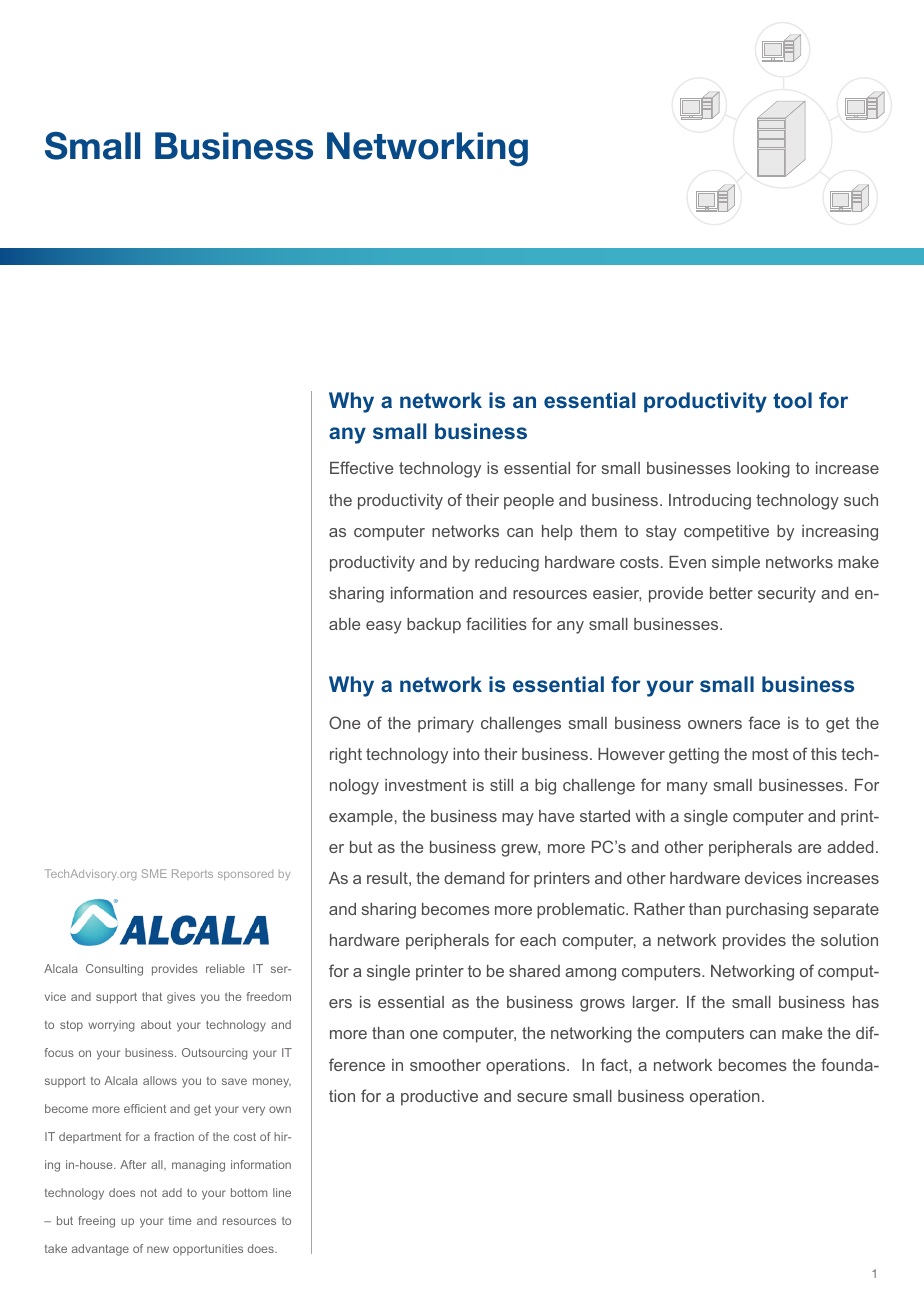 Image resolution: width=924 pixels, height=1308 pixels. I want to click on time, so click(180, 1220).
